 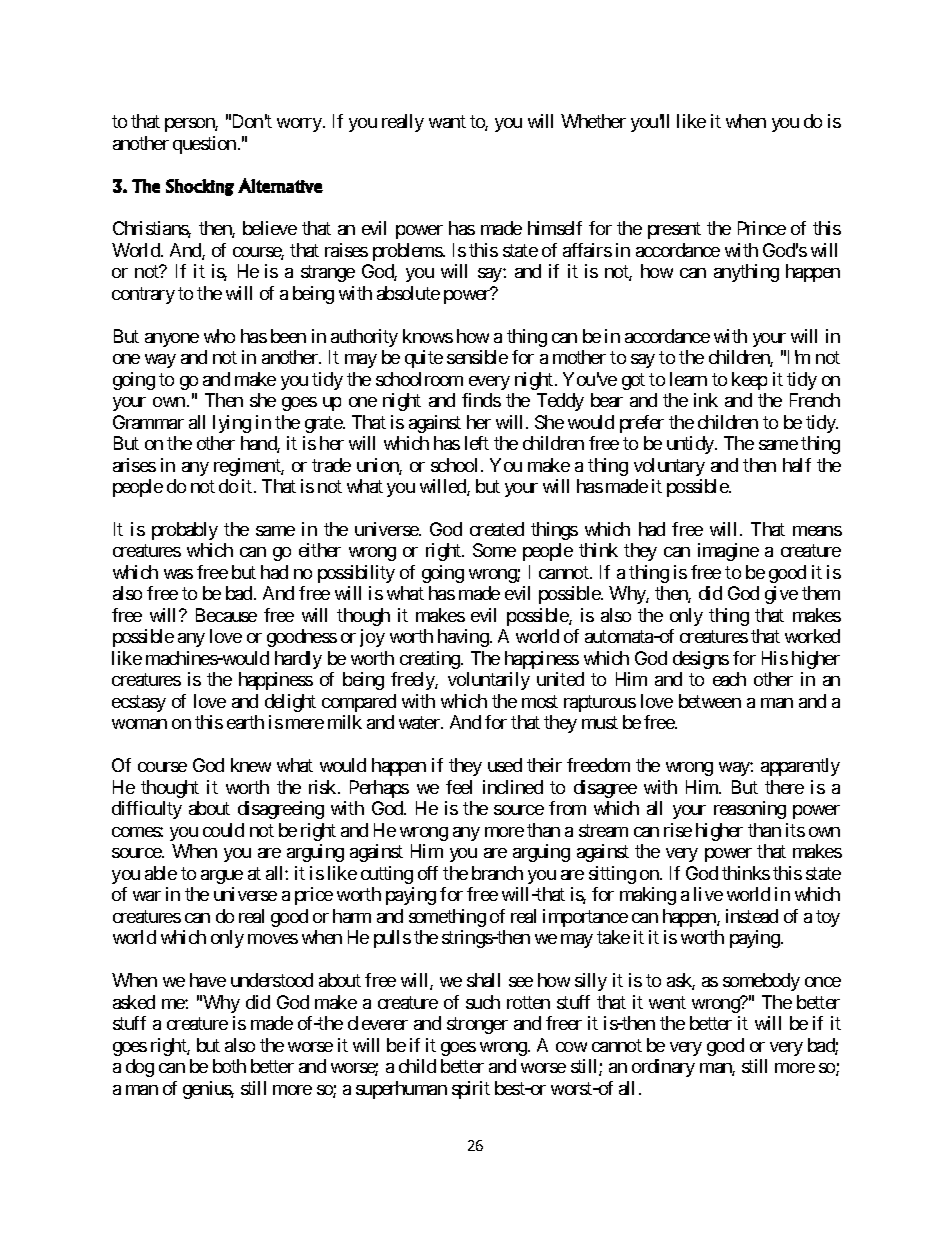 I want to click on Because, so click(x=226, y=615).
